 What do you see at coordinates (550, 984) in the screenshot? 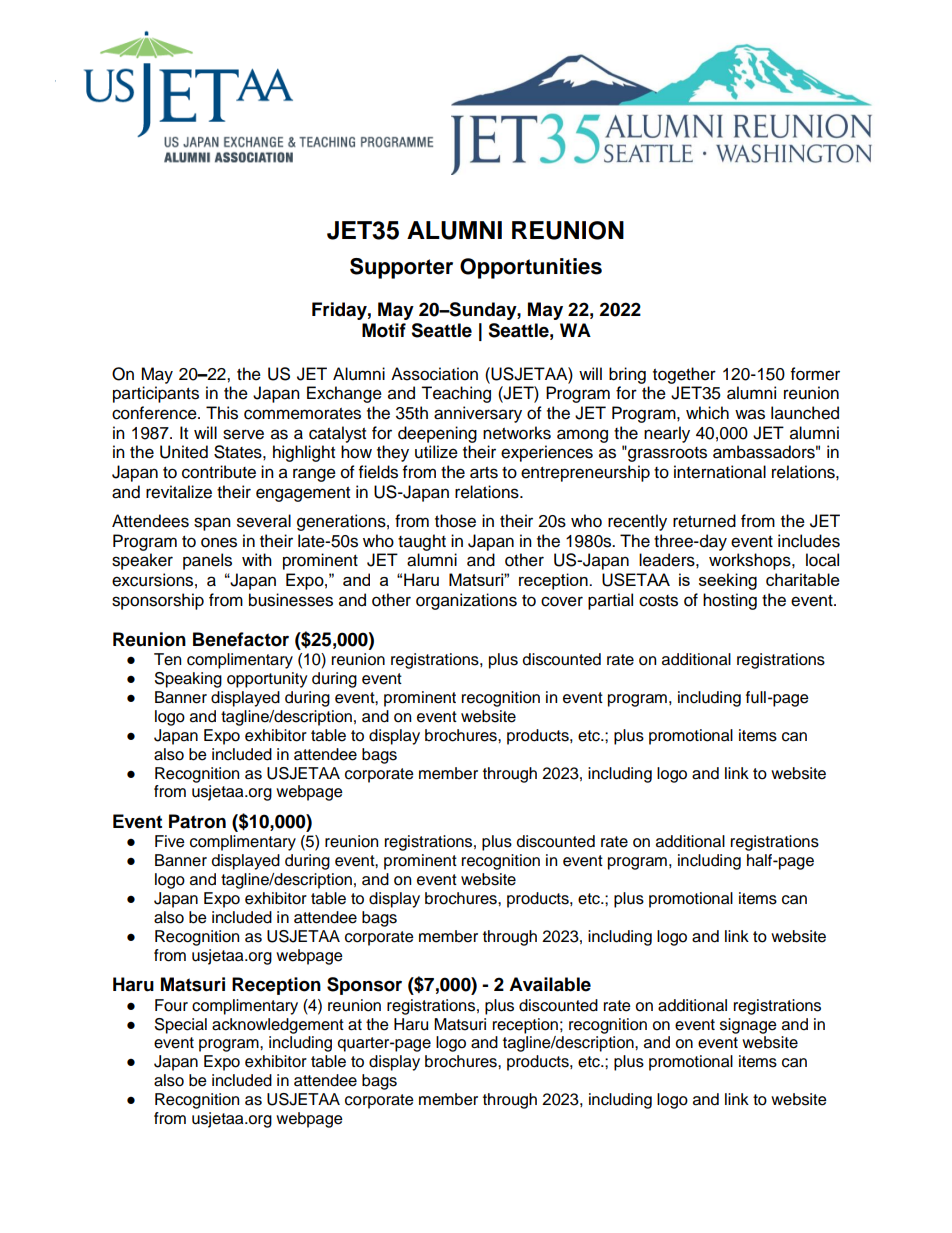
I see `Available` at bounding box center [550, 984].
